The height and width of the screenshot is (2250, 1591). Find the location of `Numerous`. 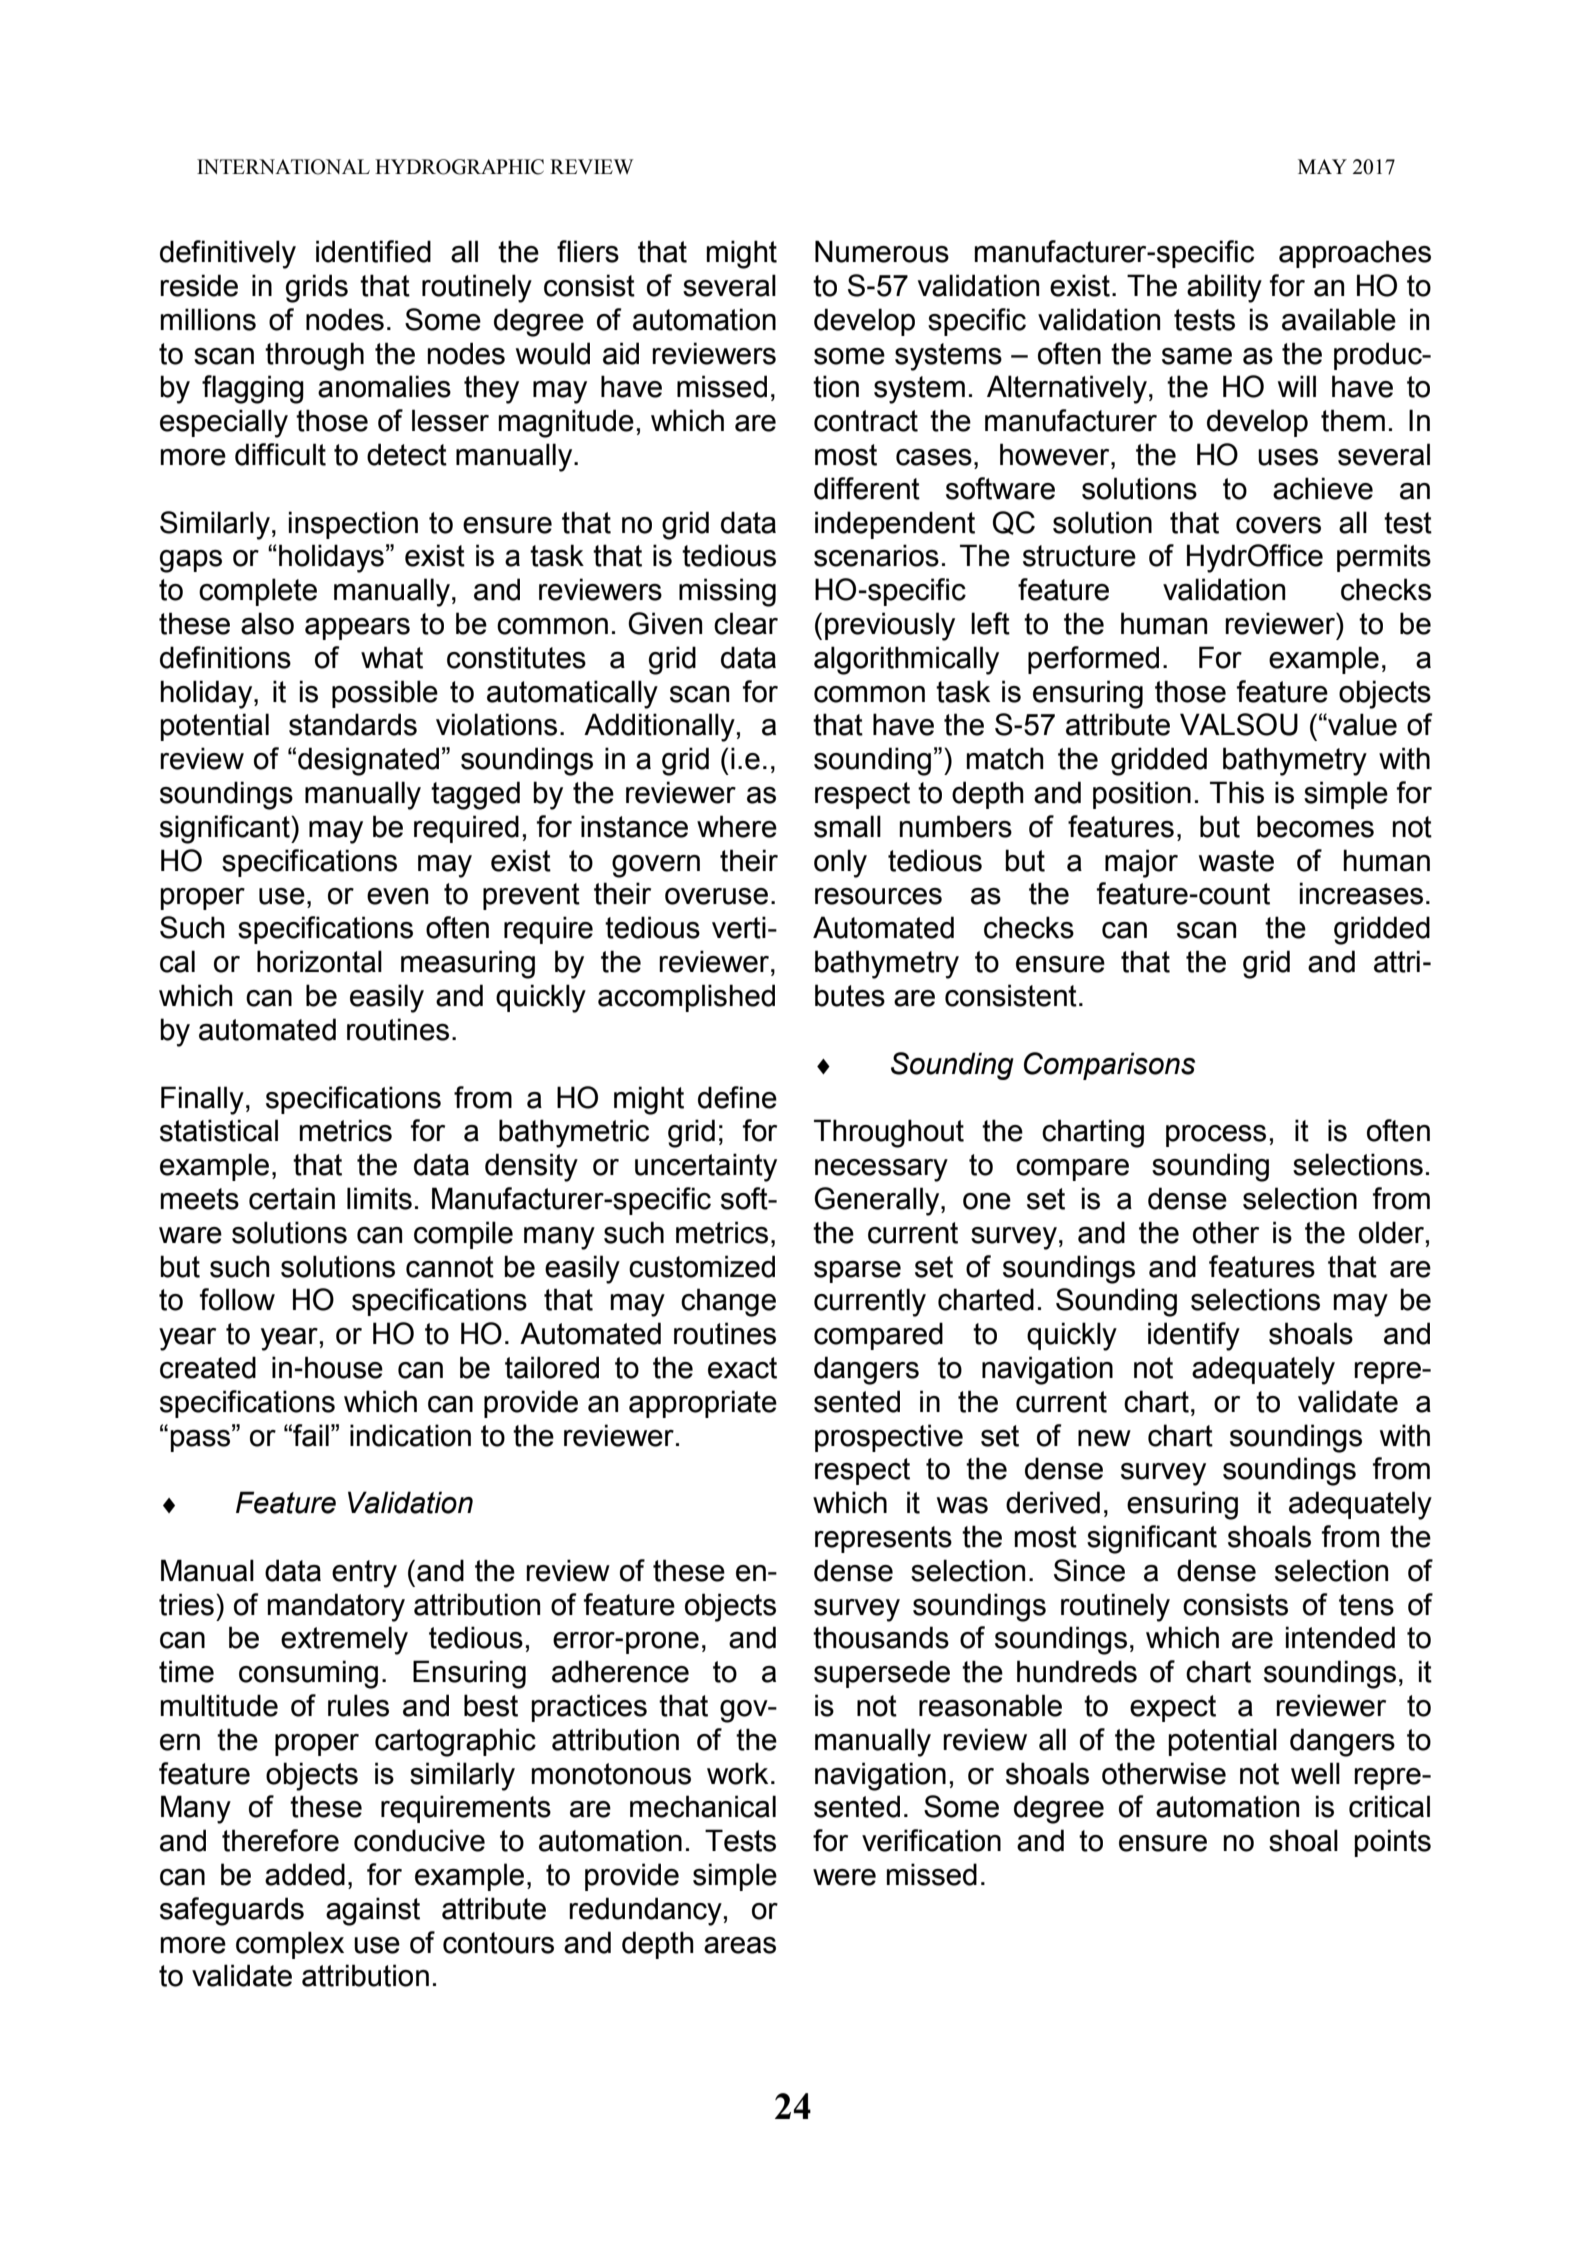

Numerous is located at coordinates (882, 251).
